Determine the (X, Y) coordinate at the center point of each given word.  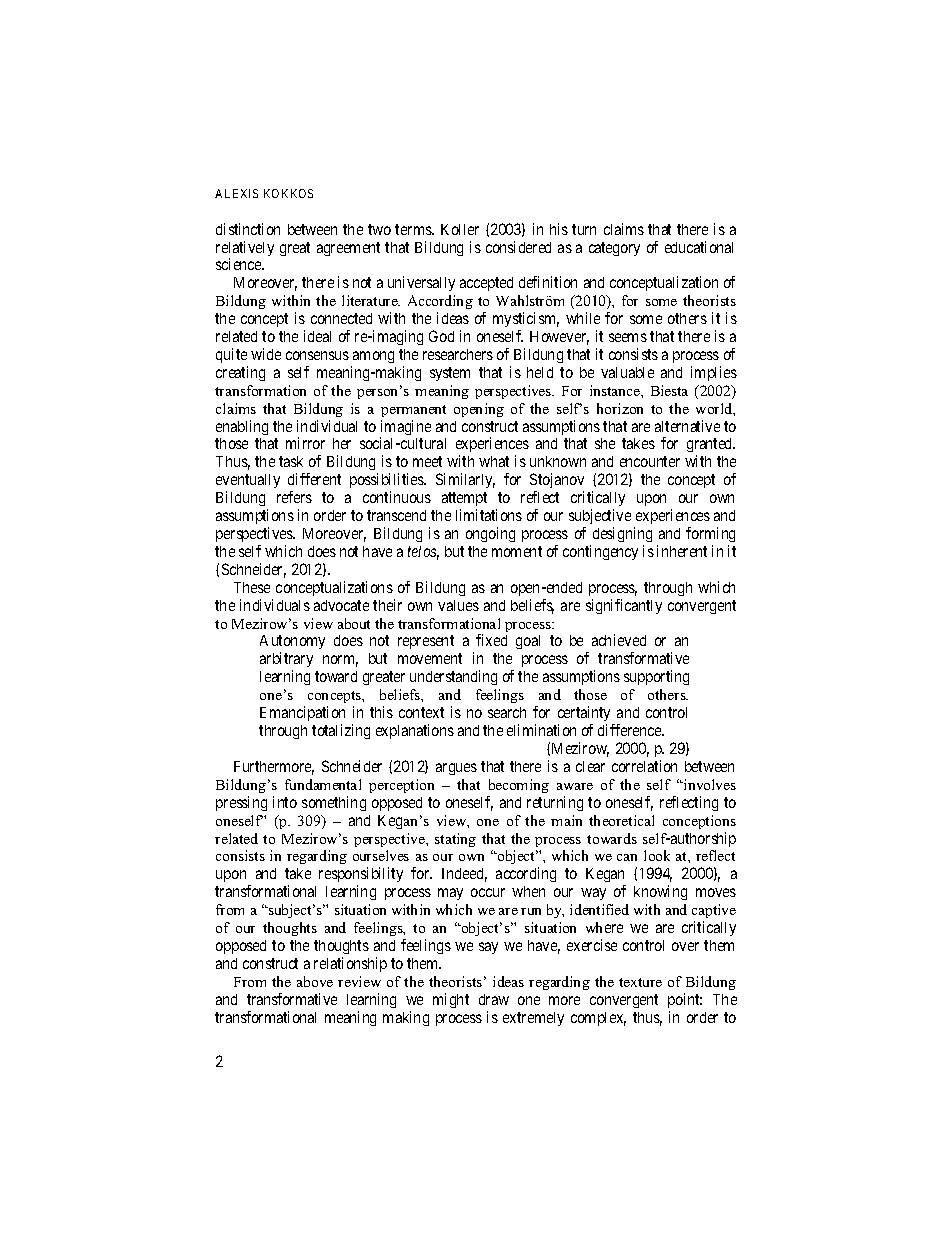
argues (456, 769)
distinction (248, 229)
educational (699, 247)
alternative (687, 426)
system (450, 374)
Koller (460, 229)
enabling (242, 427)
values (458, 605)
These (252, 587)
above (315, 981)
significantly (624, 606)
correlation (644, 766)
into (285, 802)
